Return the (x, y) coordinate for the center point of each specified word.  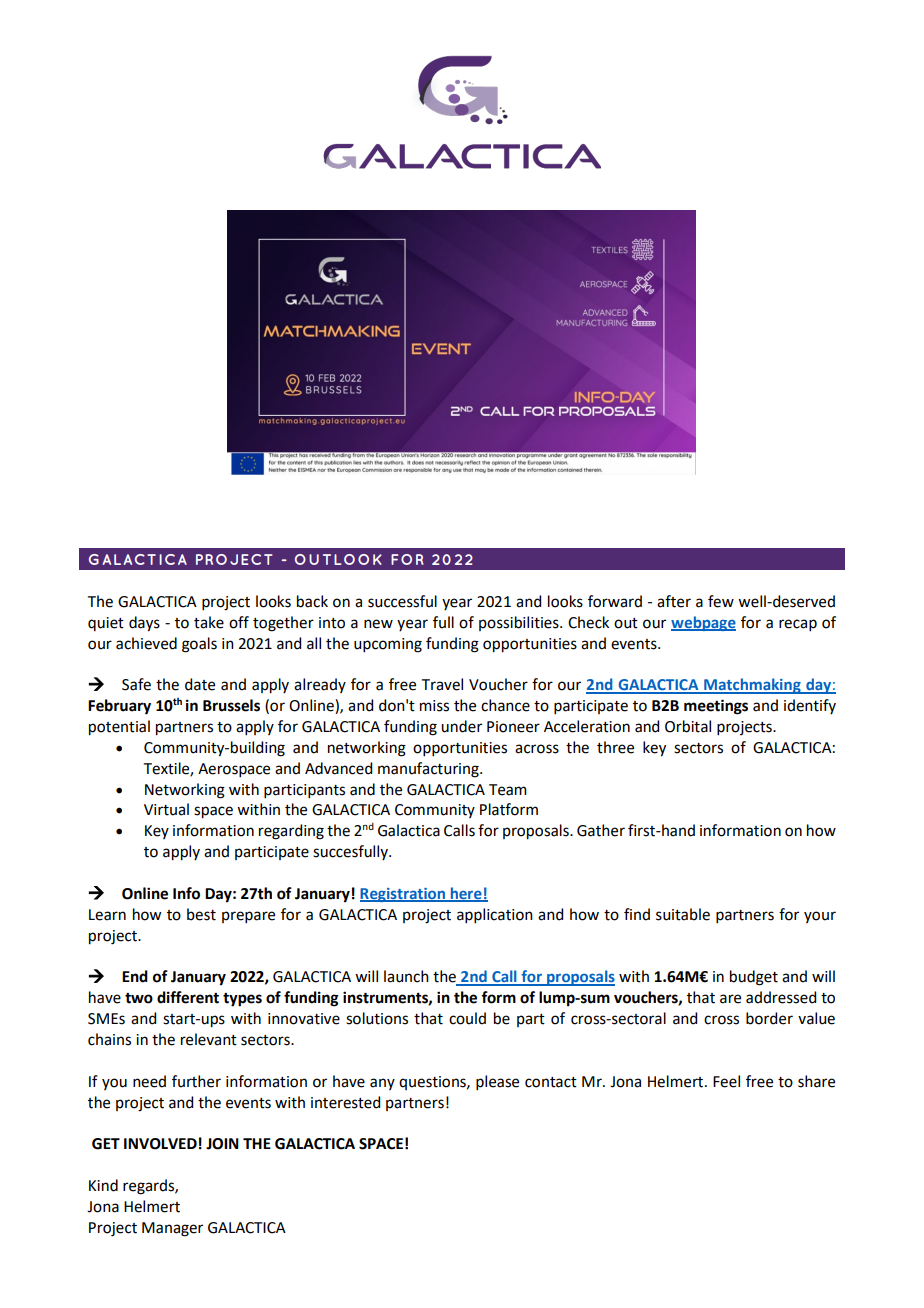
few (721, 601)
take (209, 622)
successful (402, 601)
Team (508, 790)
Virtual (166, 809)
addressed (781, 997)
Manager (172, 1229)
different (188, 997)
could (467, 1018)
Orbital (688, 726)
